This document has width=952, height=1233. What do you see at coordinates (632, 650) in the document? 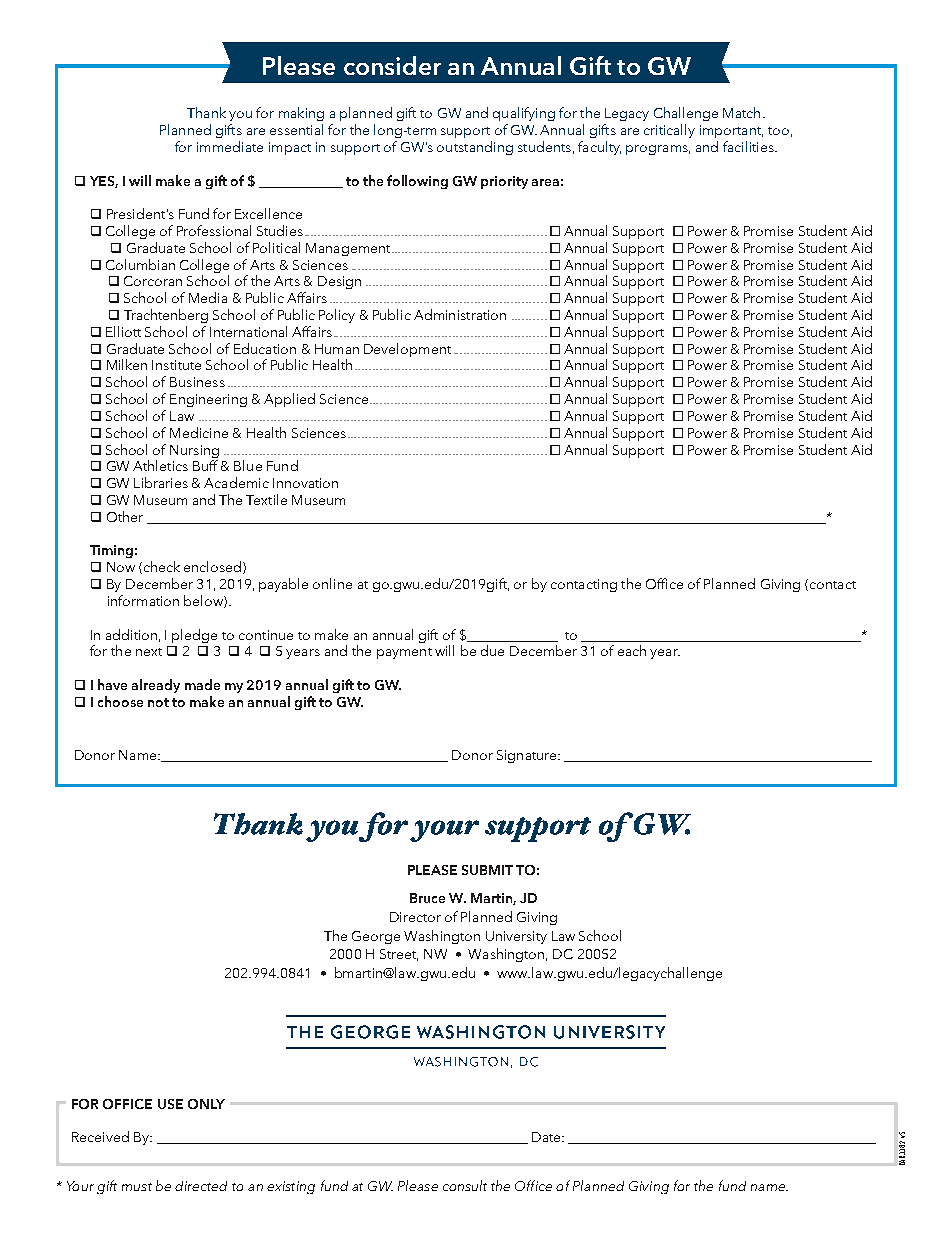
I see `each` at bounding box center [632, 650].
